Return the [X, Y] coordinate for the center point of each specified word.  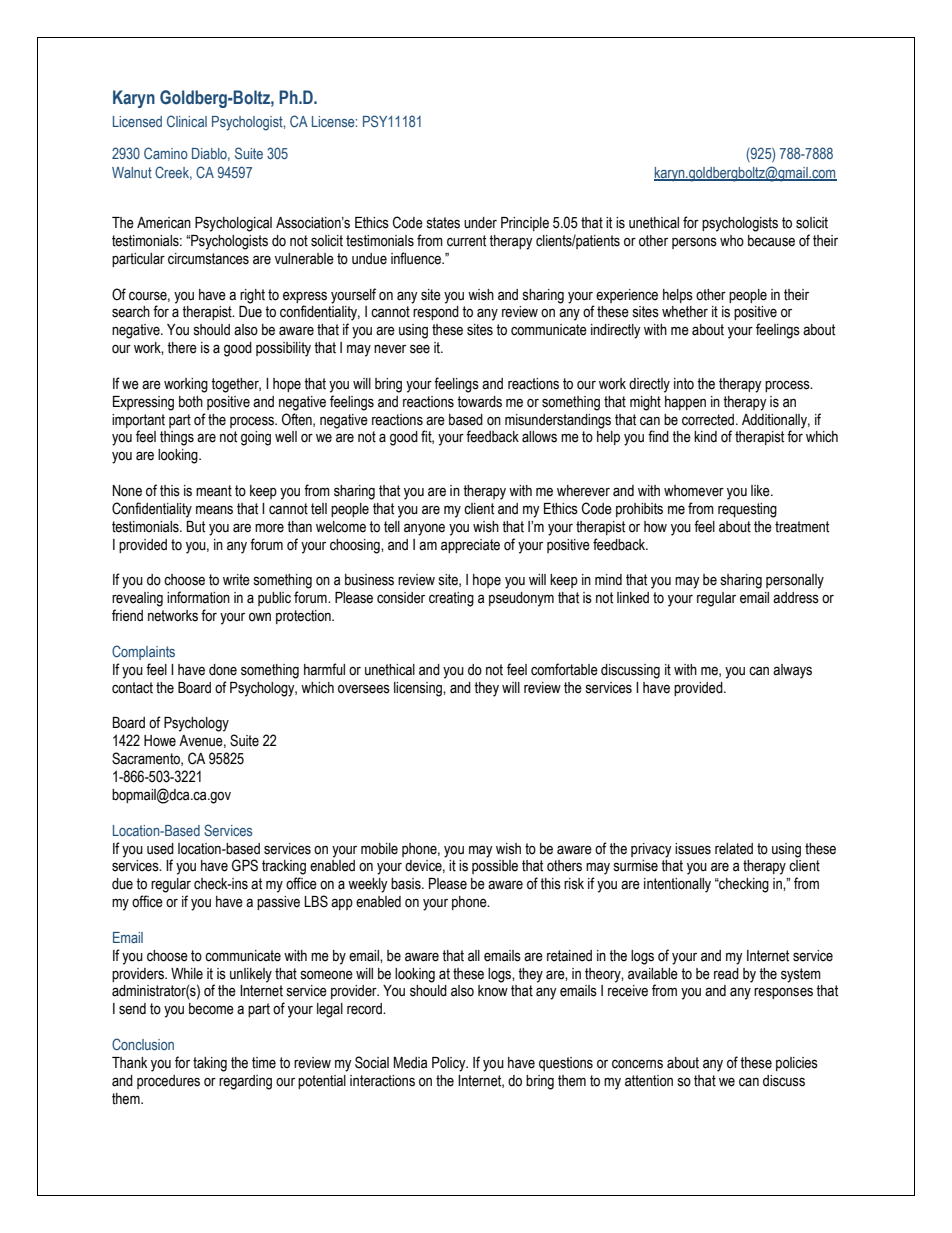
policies [797, 1064]
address [796, 598]
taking [210, 1064]
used [160, 849]
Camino [166, 153]
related [734, 849]
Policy [450, 1064]
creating [451, 599]
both [191, 402]
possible [495, 867]
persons [694, 243]
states [443, 223]
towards [479, 402]
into [684, 384]
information [198, 597]
